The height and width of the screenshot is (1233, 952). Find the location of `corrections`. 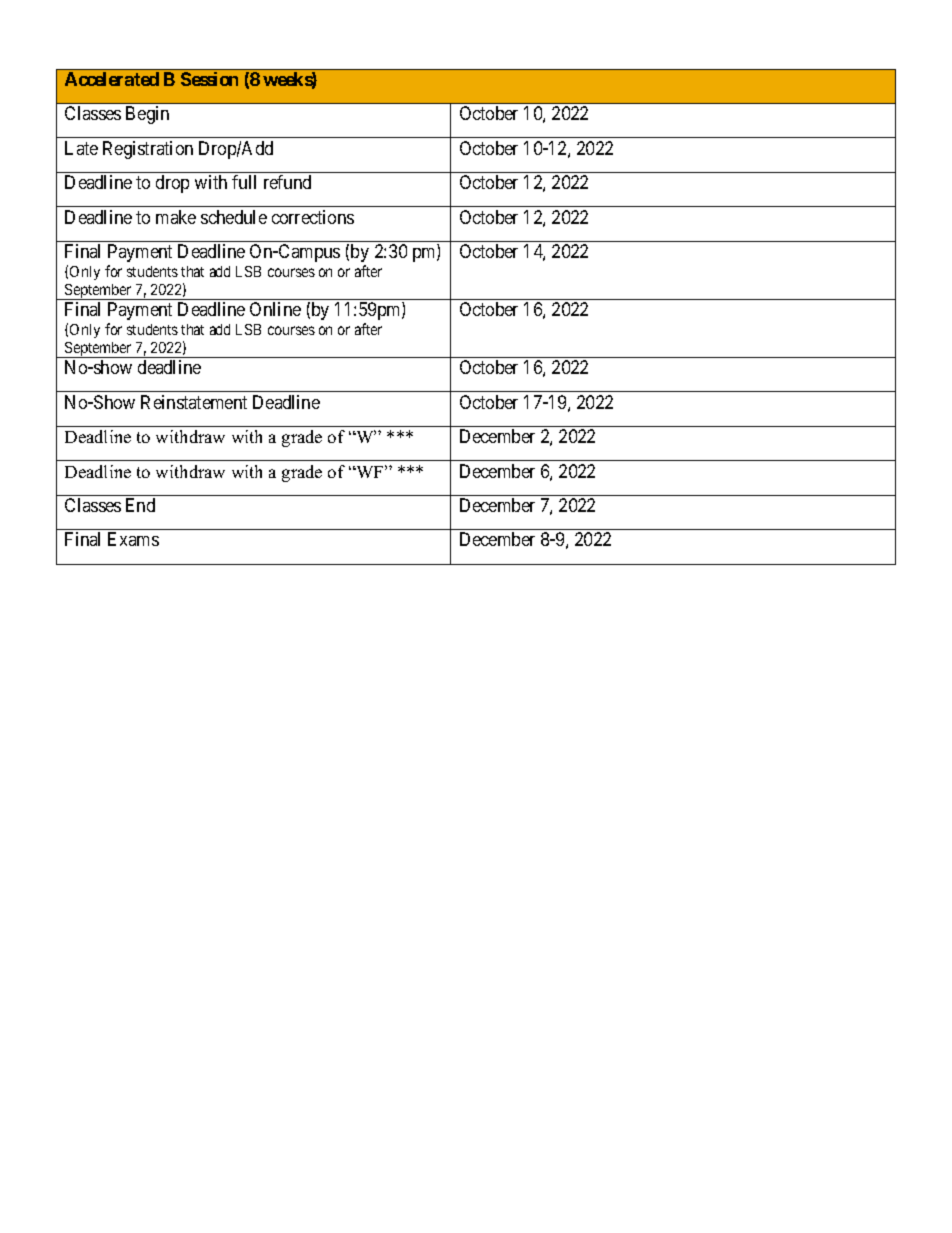

corrections is located at coordinates (313, 217).
